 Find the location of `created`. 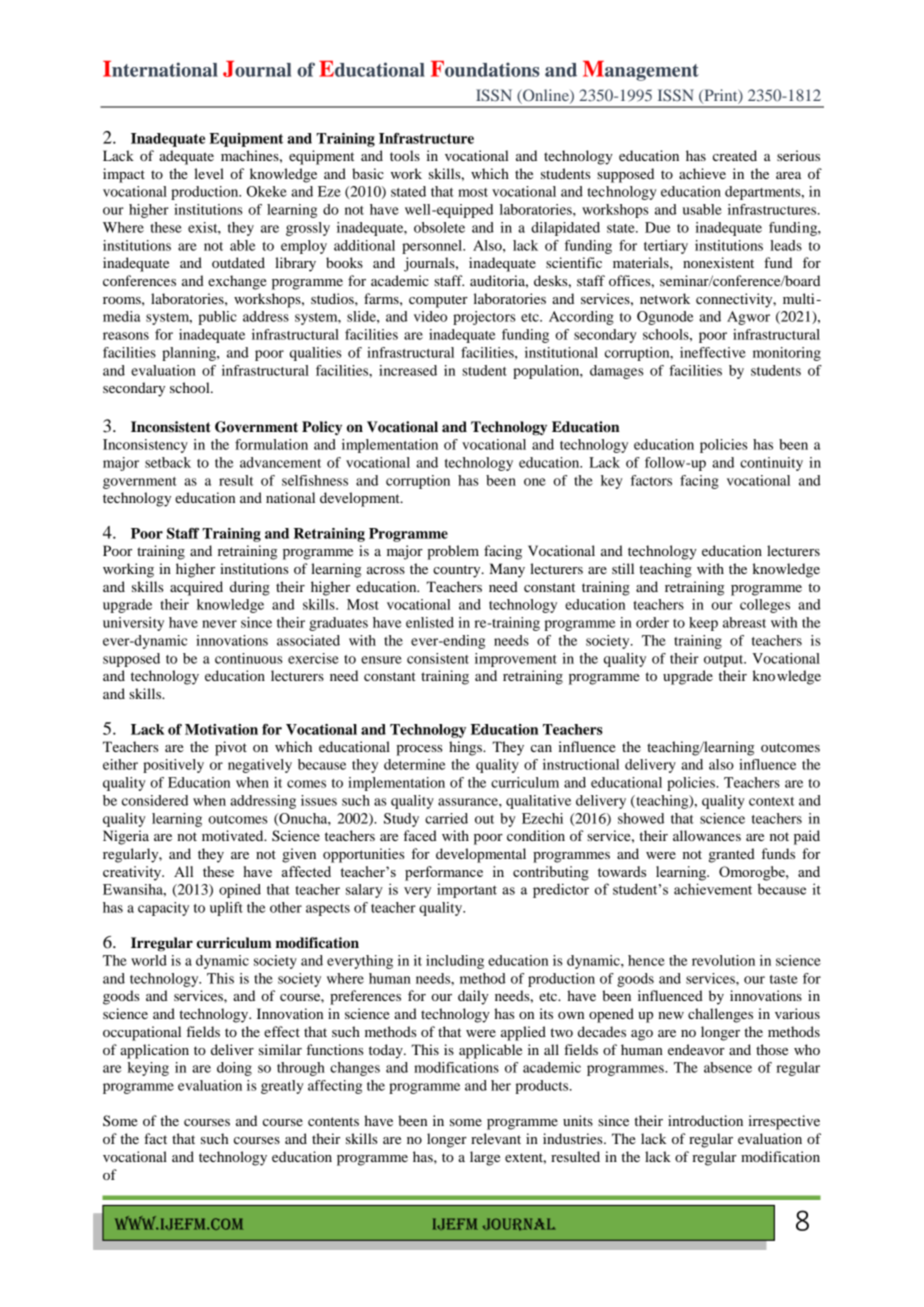

created is located at coordinates (735, 155).
